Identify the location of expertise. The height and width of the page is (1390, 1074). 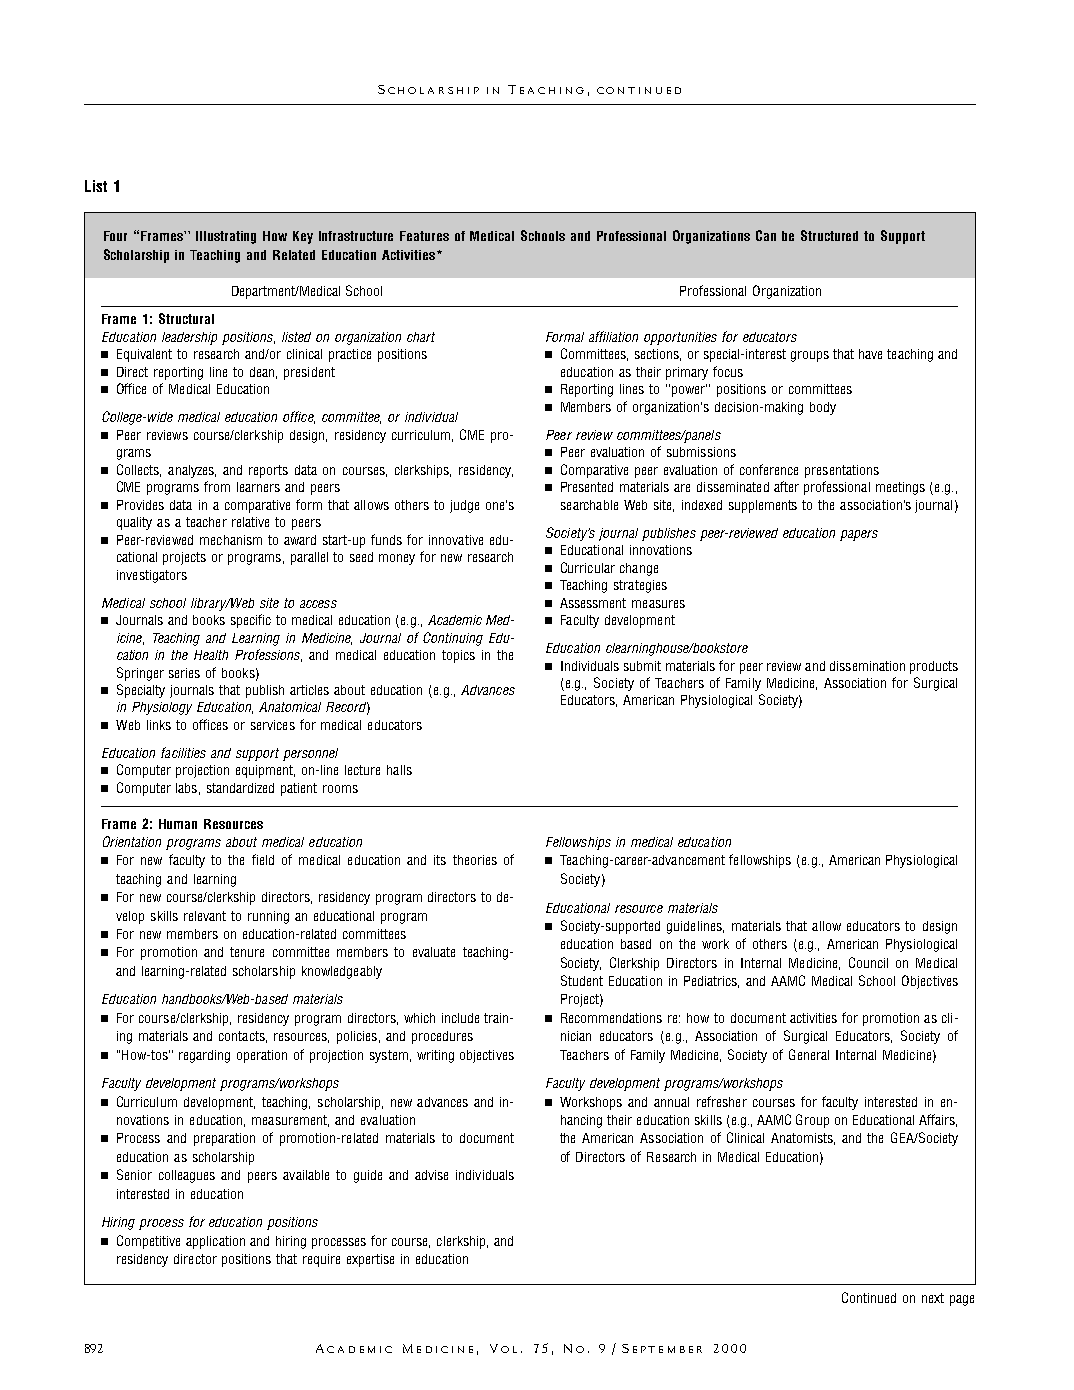
(370, 1260).
